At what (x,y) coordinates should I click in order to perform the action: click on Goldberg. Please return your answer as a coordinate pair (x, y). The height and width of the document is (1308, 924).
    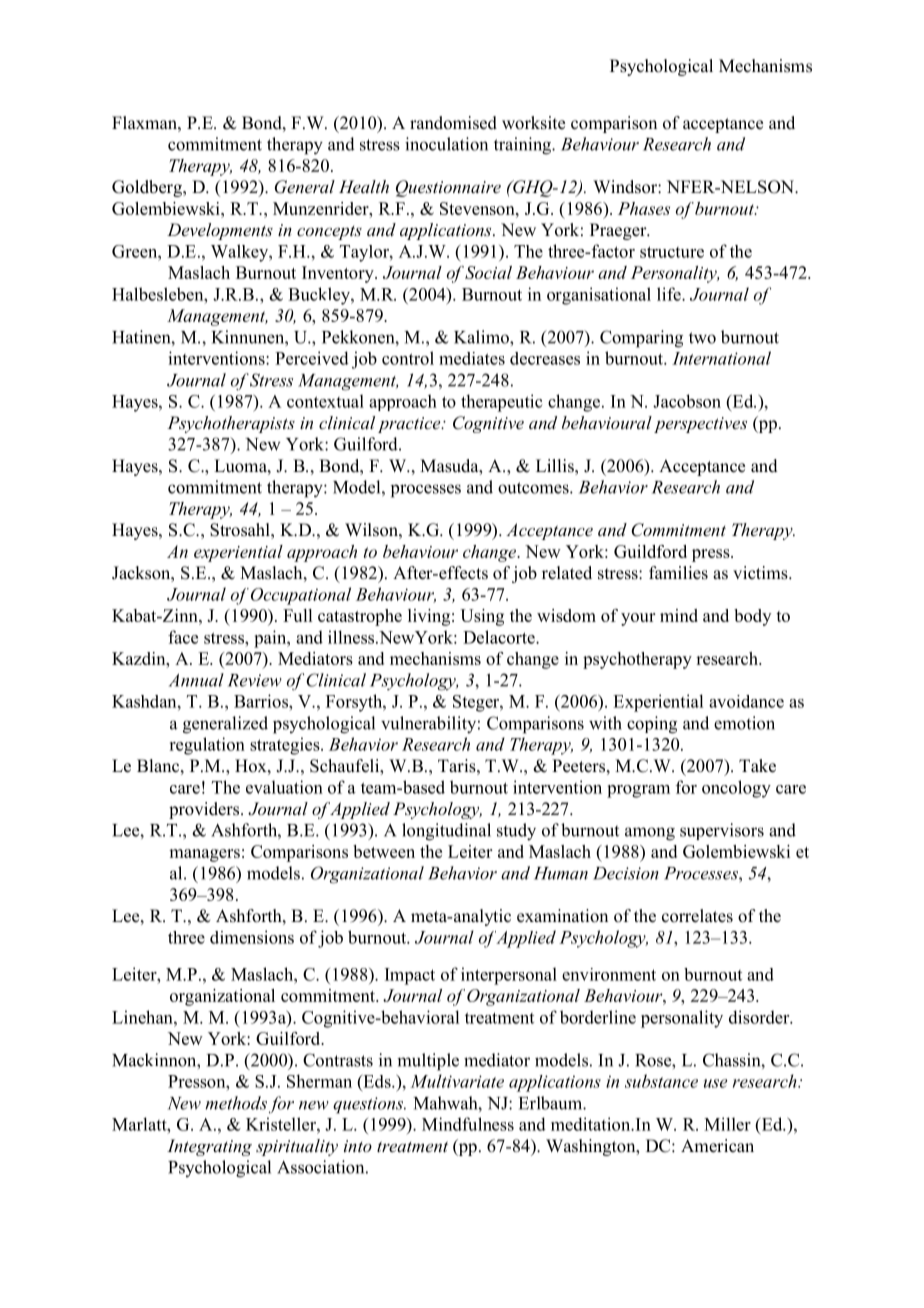
    Looking at the image, I should click on (148, 188).
